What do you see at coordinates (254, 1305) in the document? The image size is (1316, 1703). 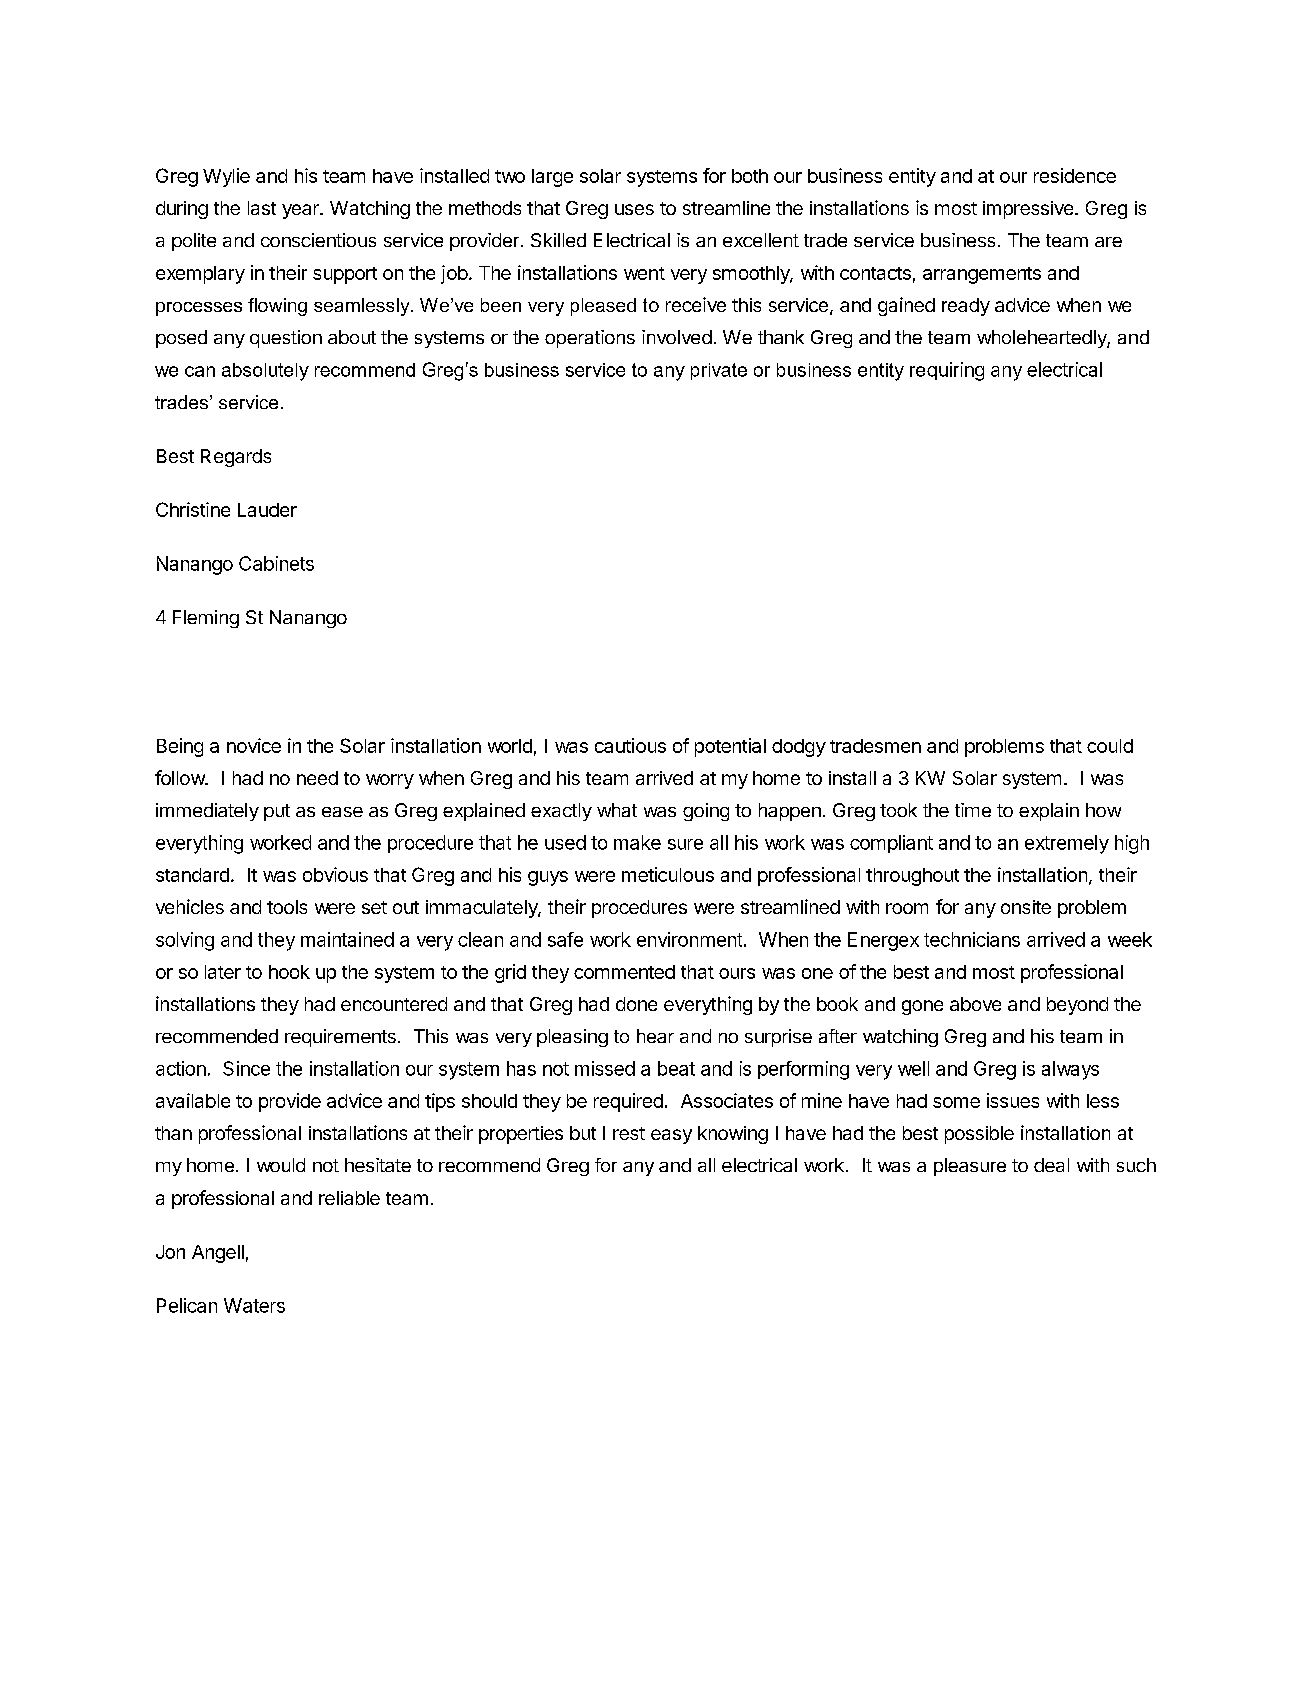 I see `Waters` at bounding box center [254, 1305].
